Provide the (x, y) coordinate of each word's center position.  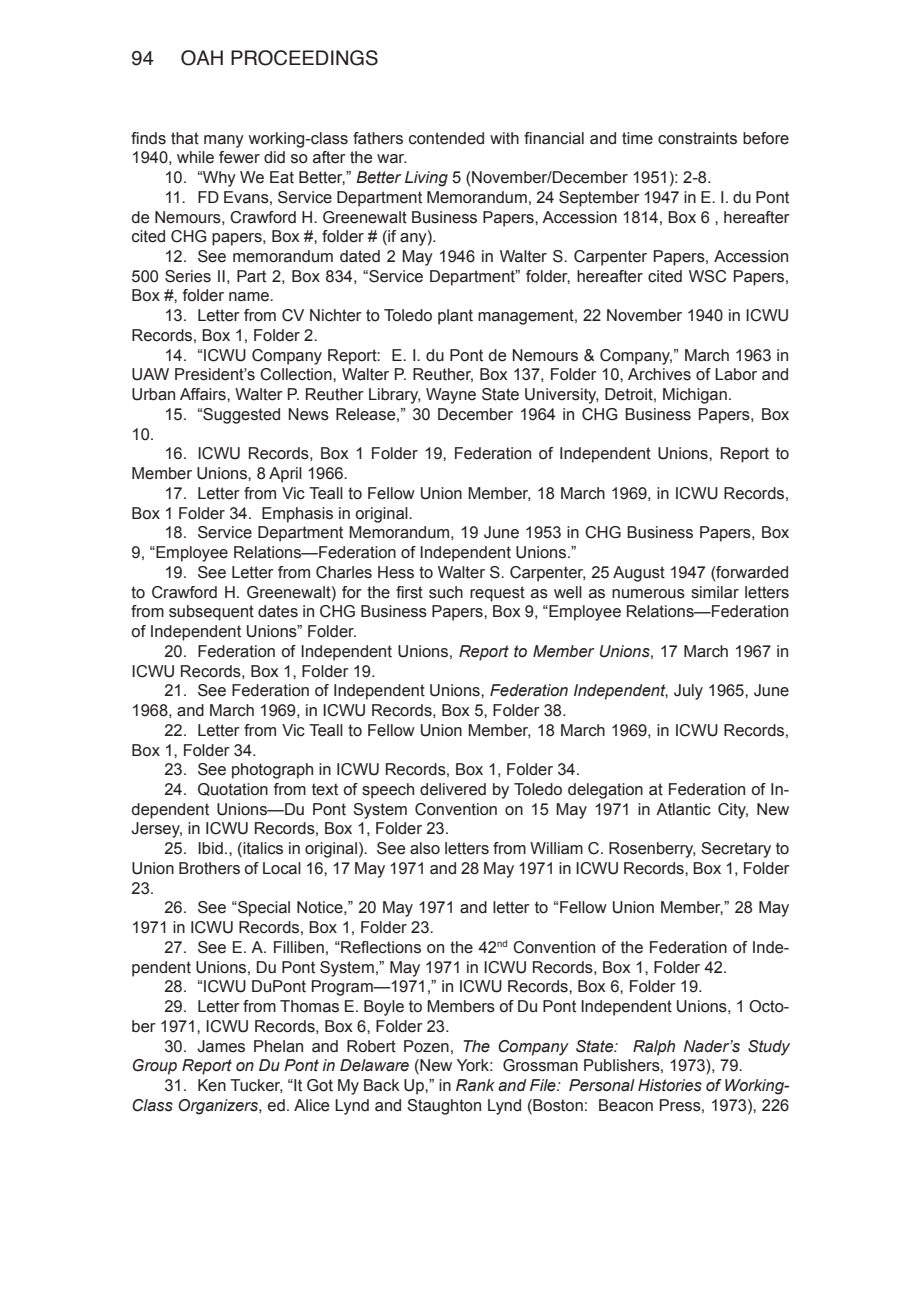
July (688, 692)
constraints (697, 138)
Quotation (233, 789)
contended (446, 138)
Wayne (451, 396)
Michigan (695, 396)
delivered (453, 789)
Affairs (204, 394)
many (224, 141)
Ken (212, 1085)
